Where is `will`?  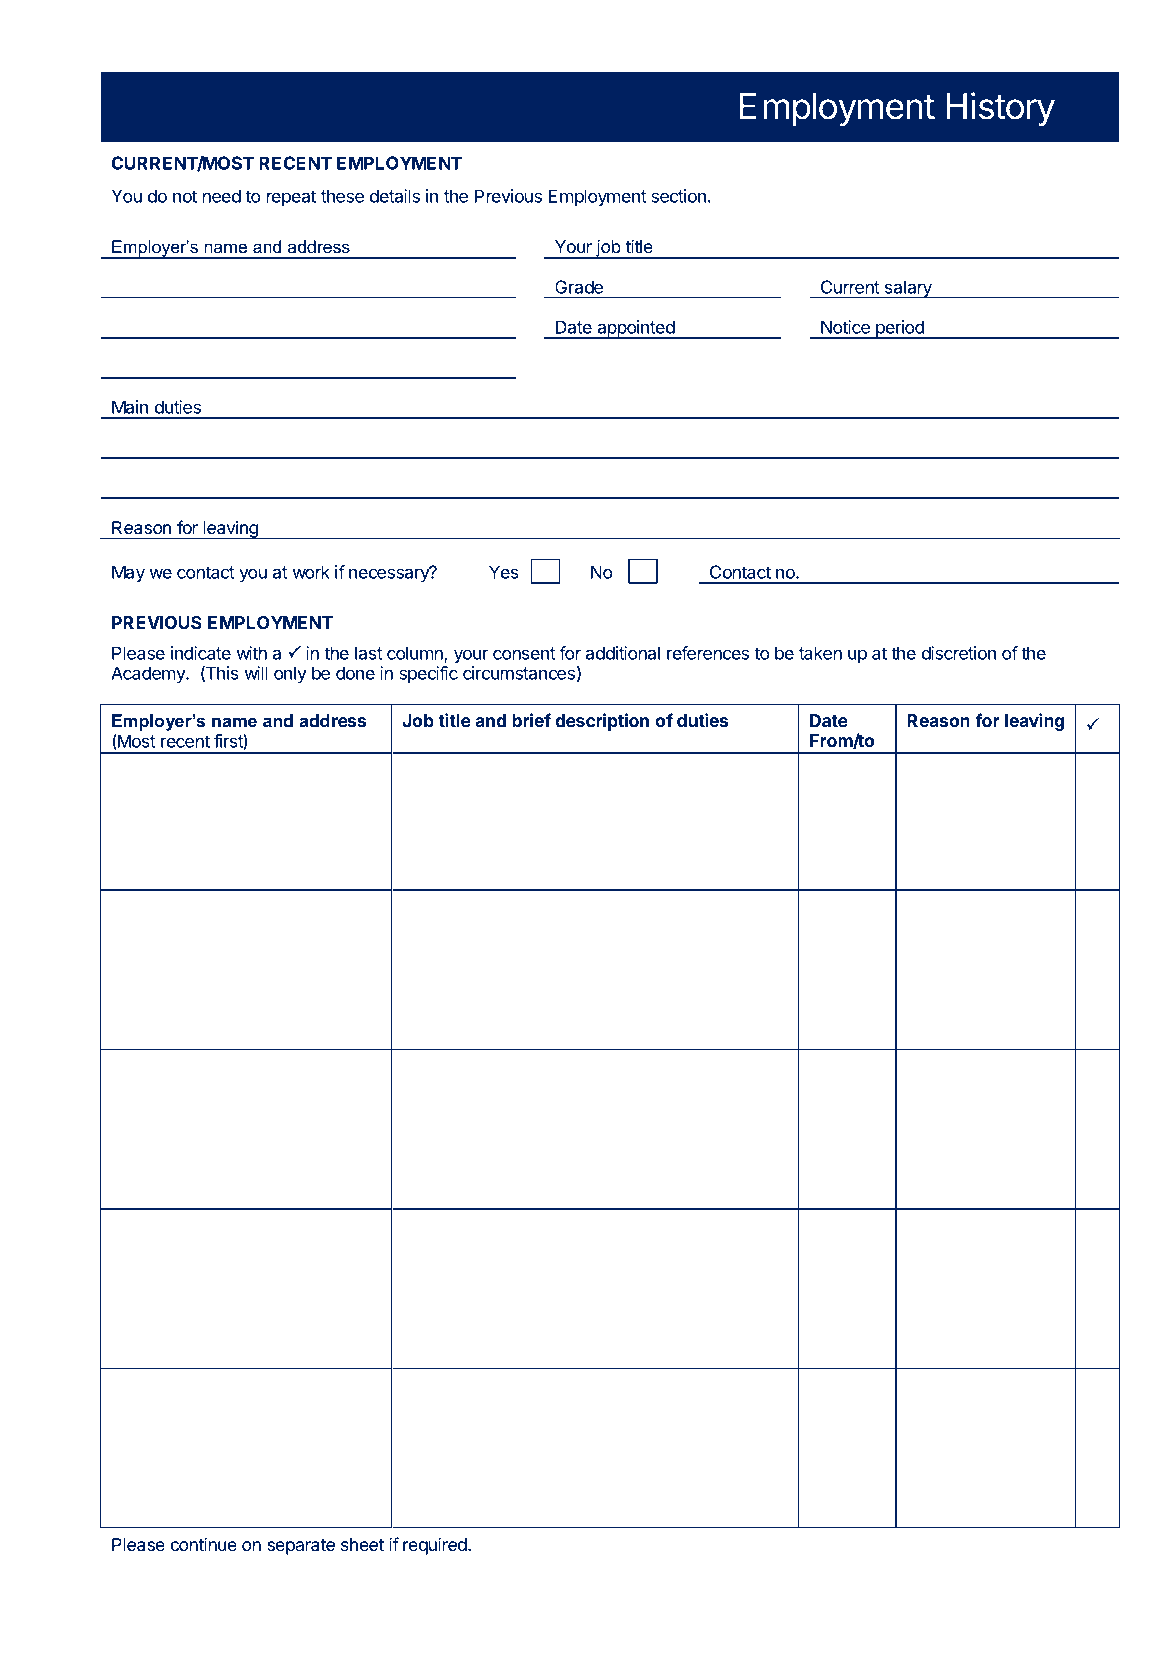
will is located at coordinates (256, 673).
